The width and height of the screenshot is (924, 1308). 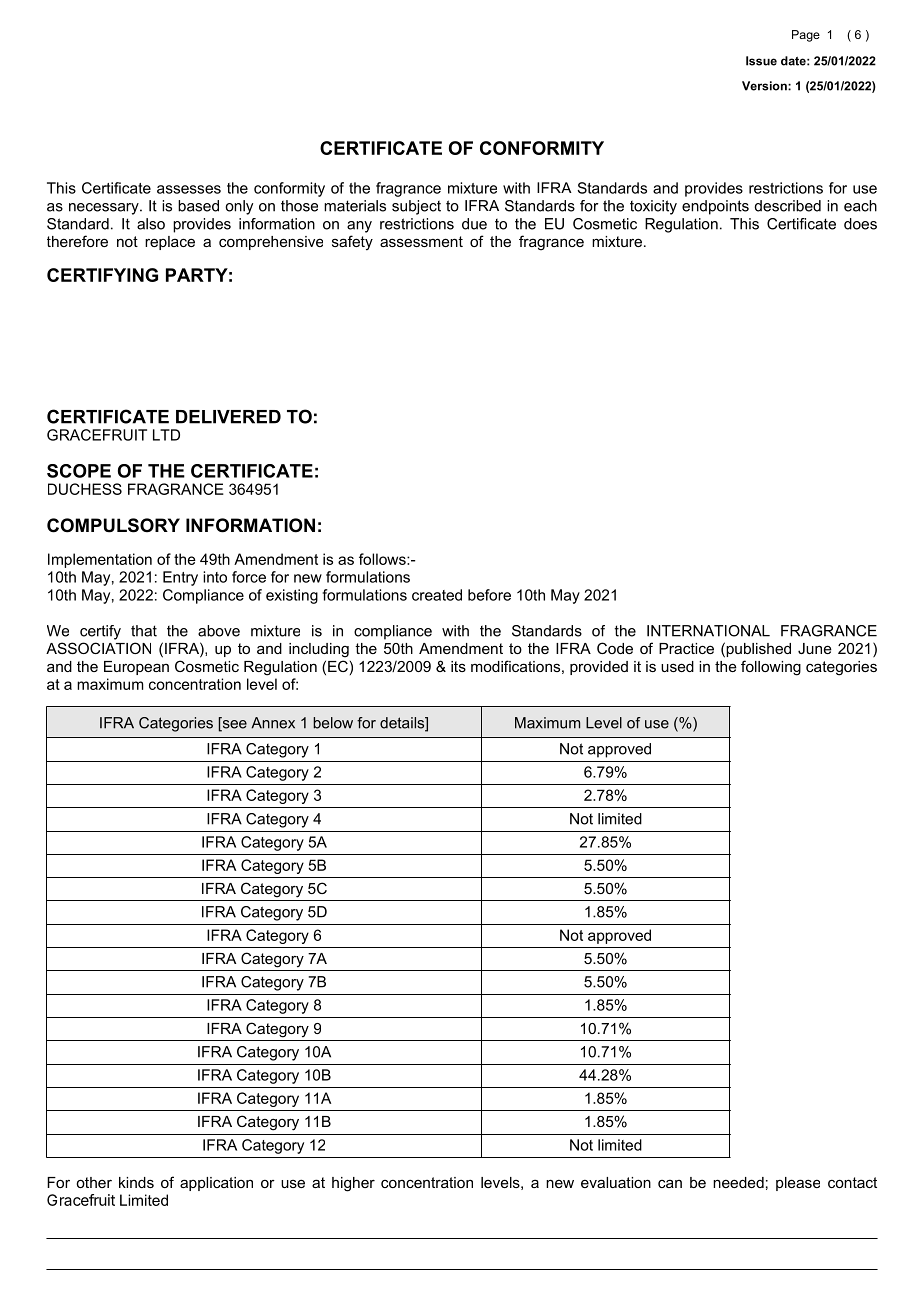 What do you see at coordinates (771, 668) in the screenshot?
I see `following` at bounding box center [771, 668].
